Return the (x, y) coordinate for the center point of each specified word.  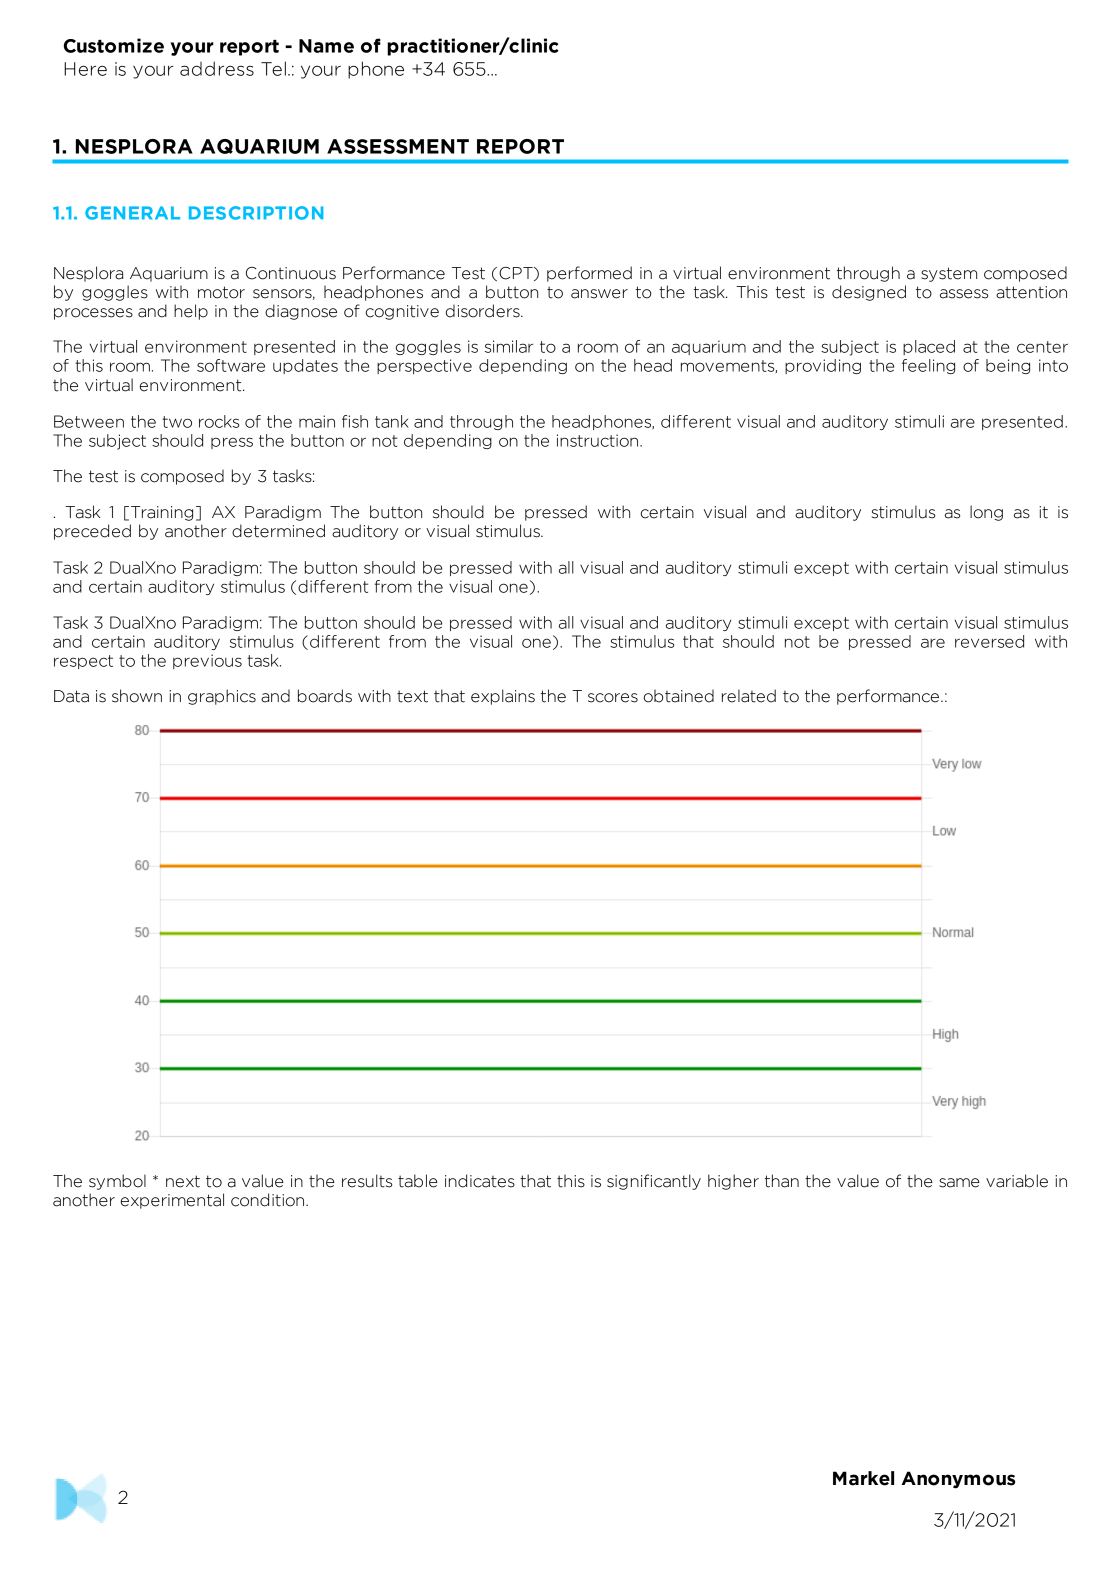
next (183, 1181)
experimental (172, 1201)
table (418, 1181)
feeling (928, 366)
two (177, 422)
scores (613, 698)
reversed (989, 641)
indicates (480, 1181)
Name (326, 46)
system (949, 274)
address (217, 68)
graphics (222, 697)
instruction (597, 440)
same (959, 1183)
